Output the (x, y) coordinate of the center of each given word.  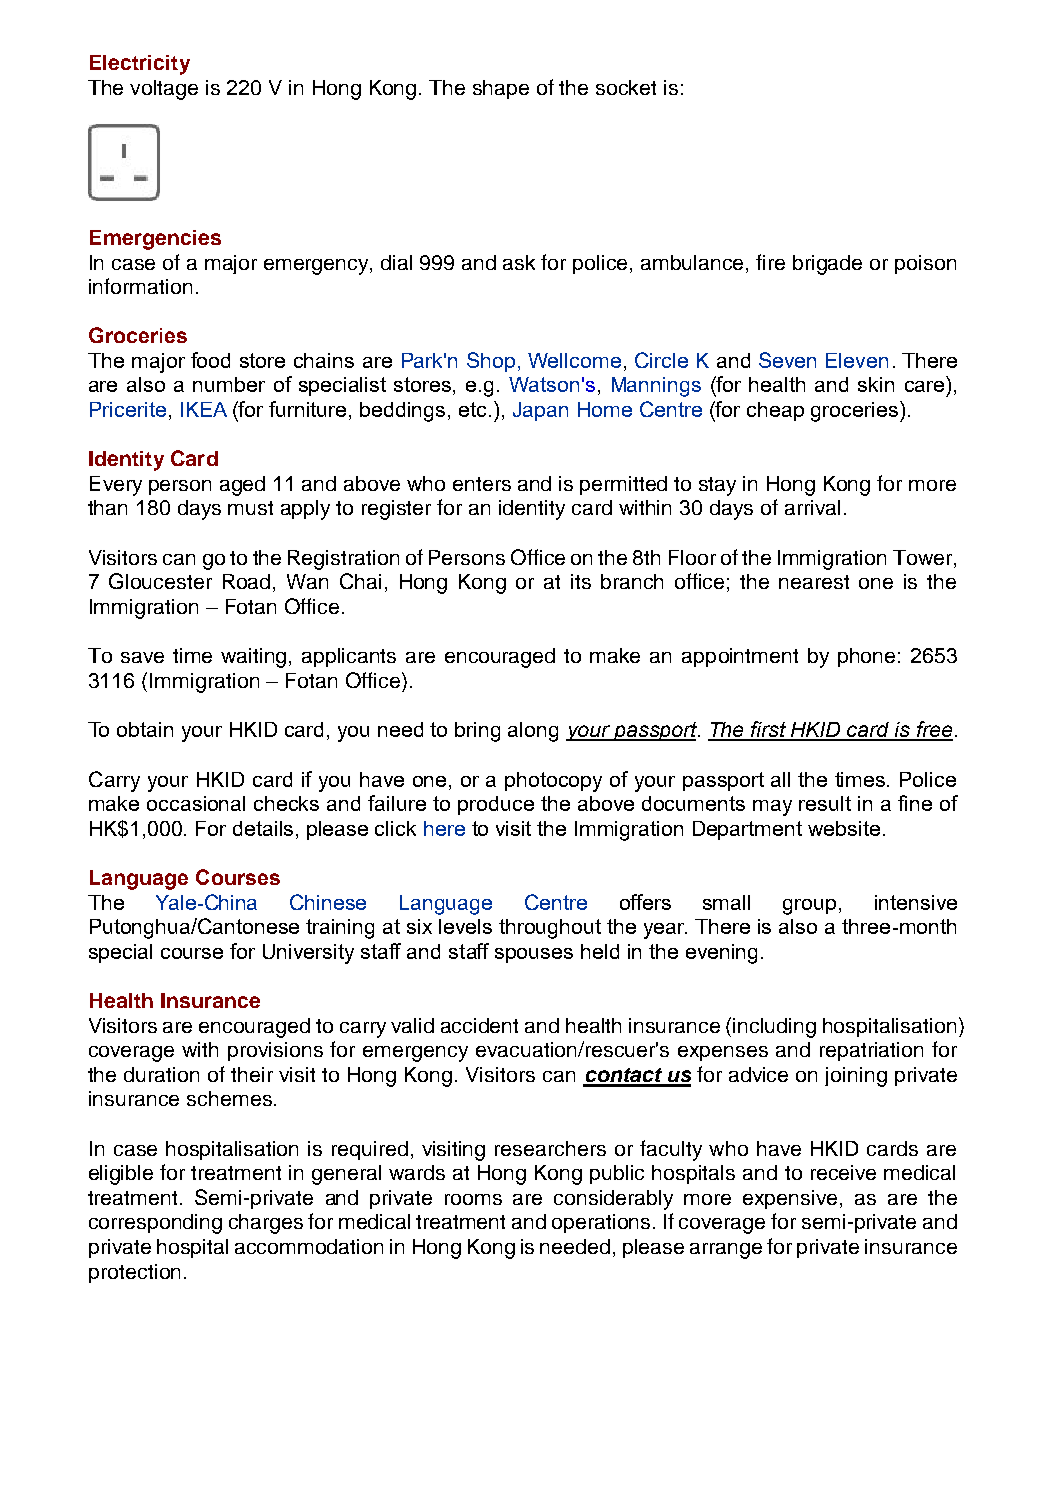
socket (626, 87)
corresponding (155, 1224)
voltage (164, 90)
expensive (790, 1199)
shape (501, 89)
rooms (473, 1199)
